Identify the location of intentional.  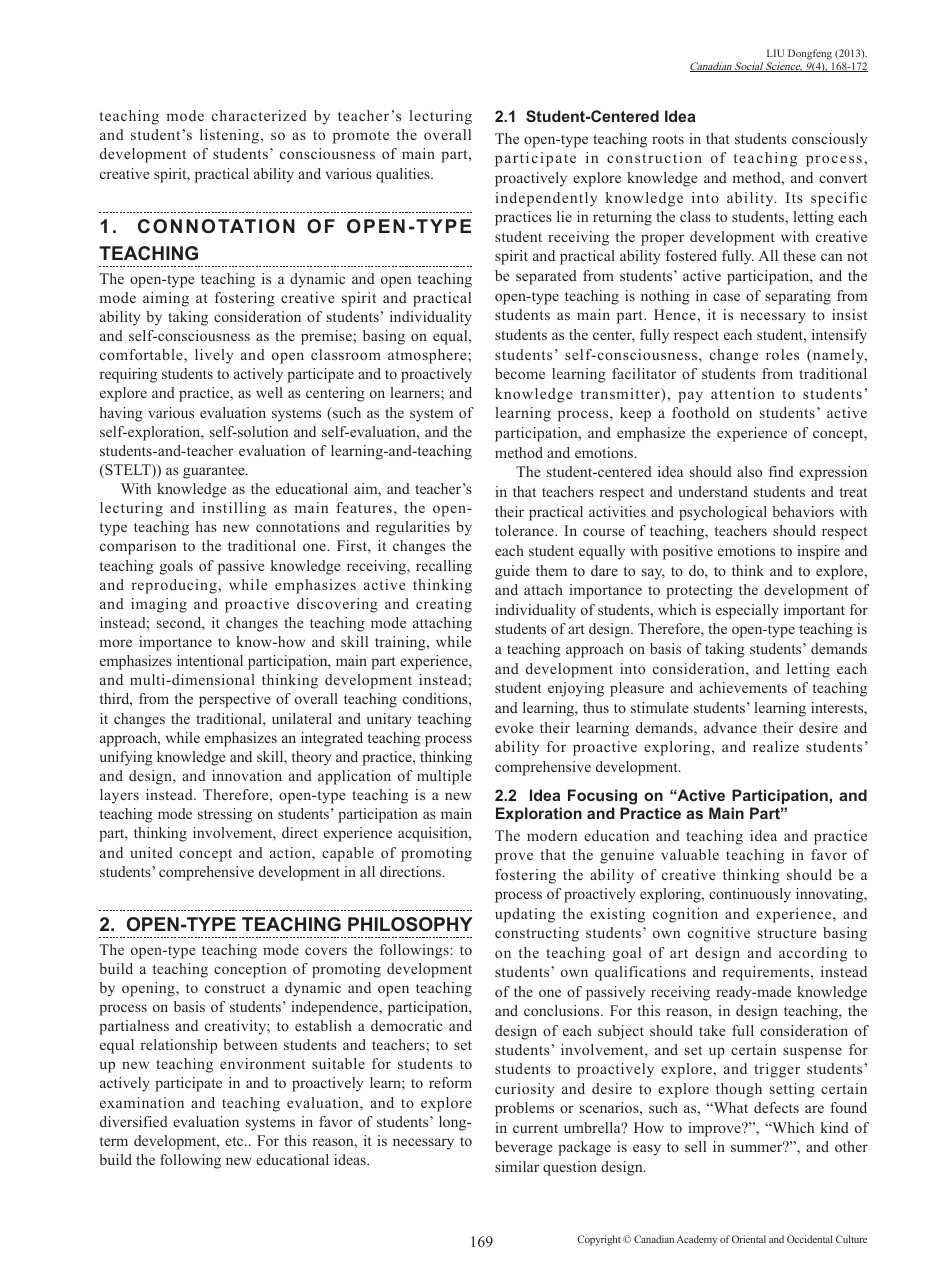
(210, 660).
